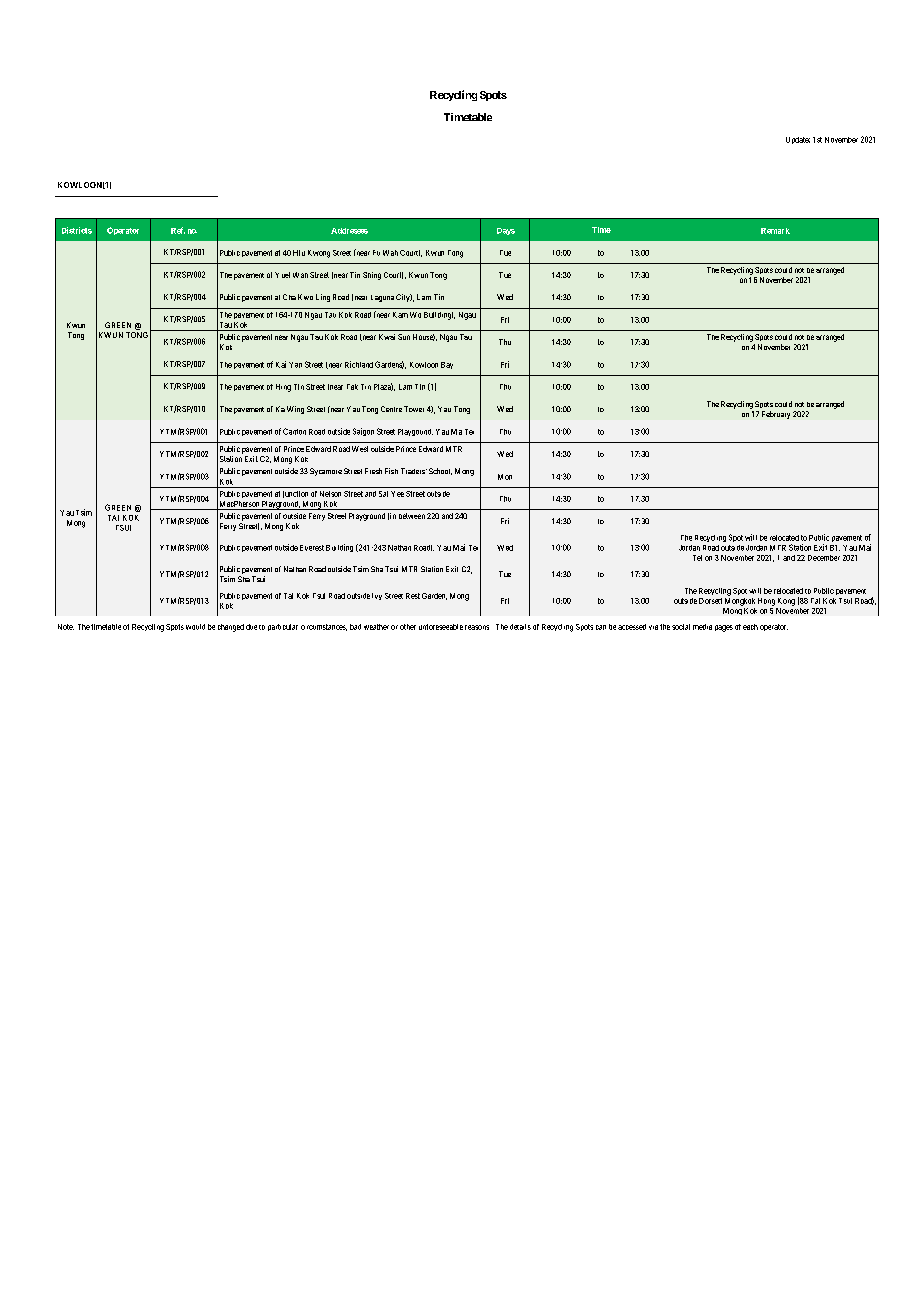  Describe the element at coordinates (750, 627) in the page. I see `each` at that location.
